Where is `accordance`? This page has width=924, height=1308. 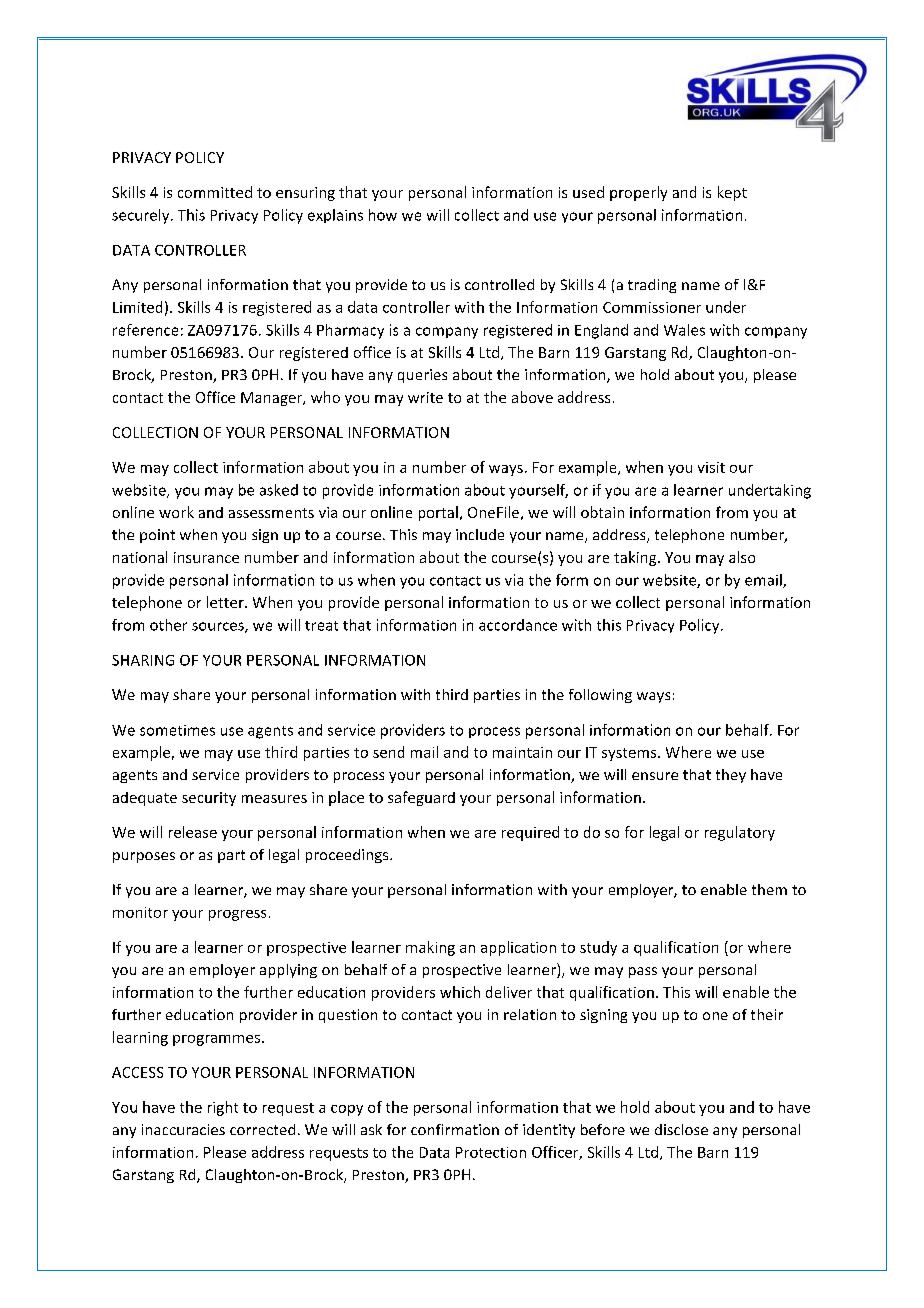 accordance is located at coordinates (518, 625).
